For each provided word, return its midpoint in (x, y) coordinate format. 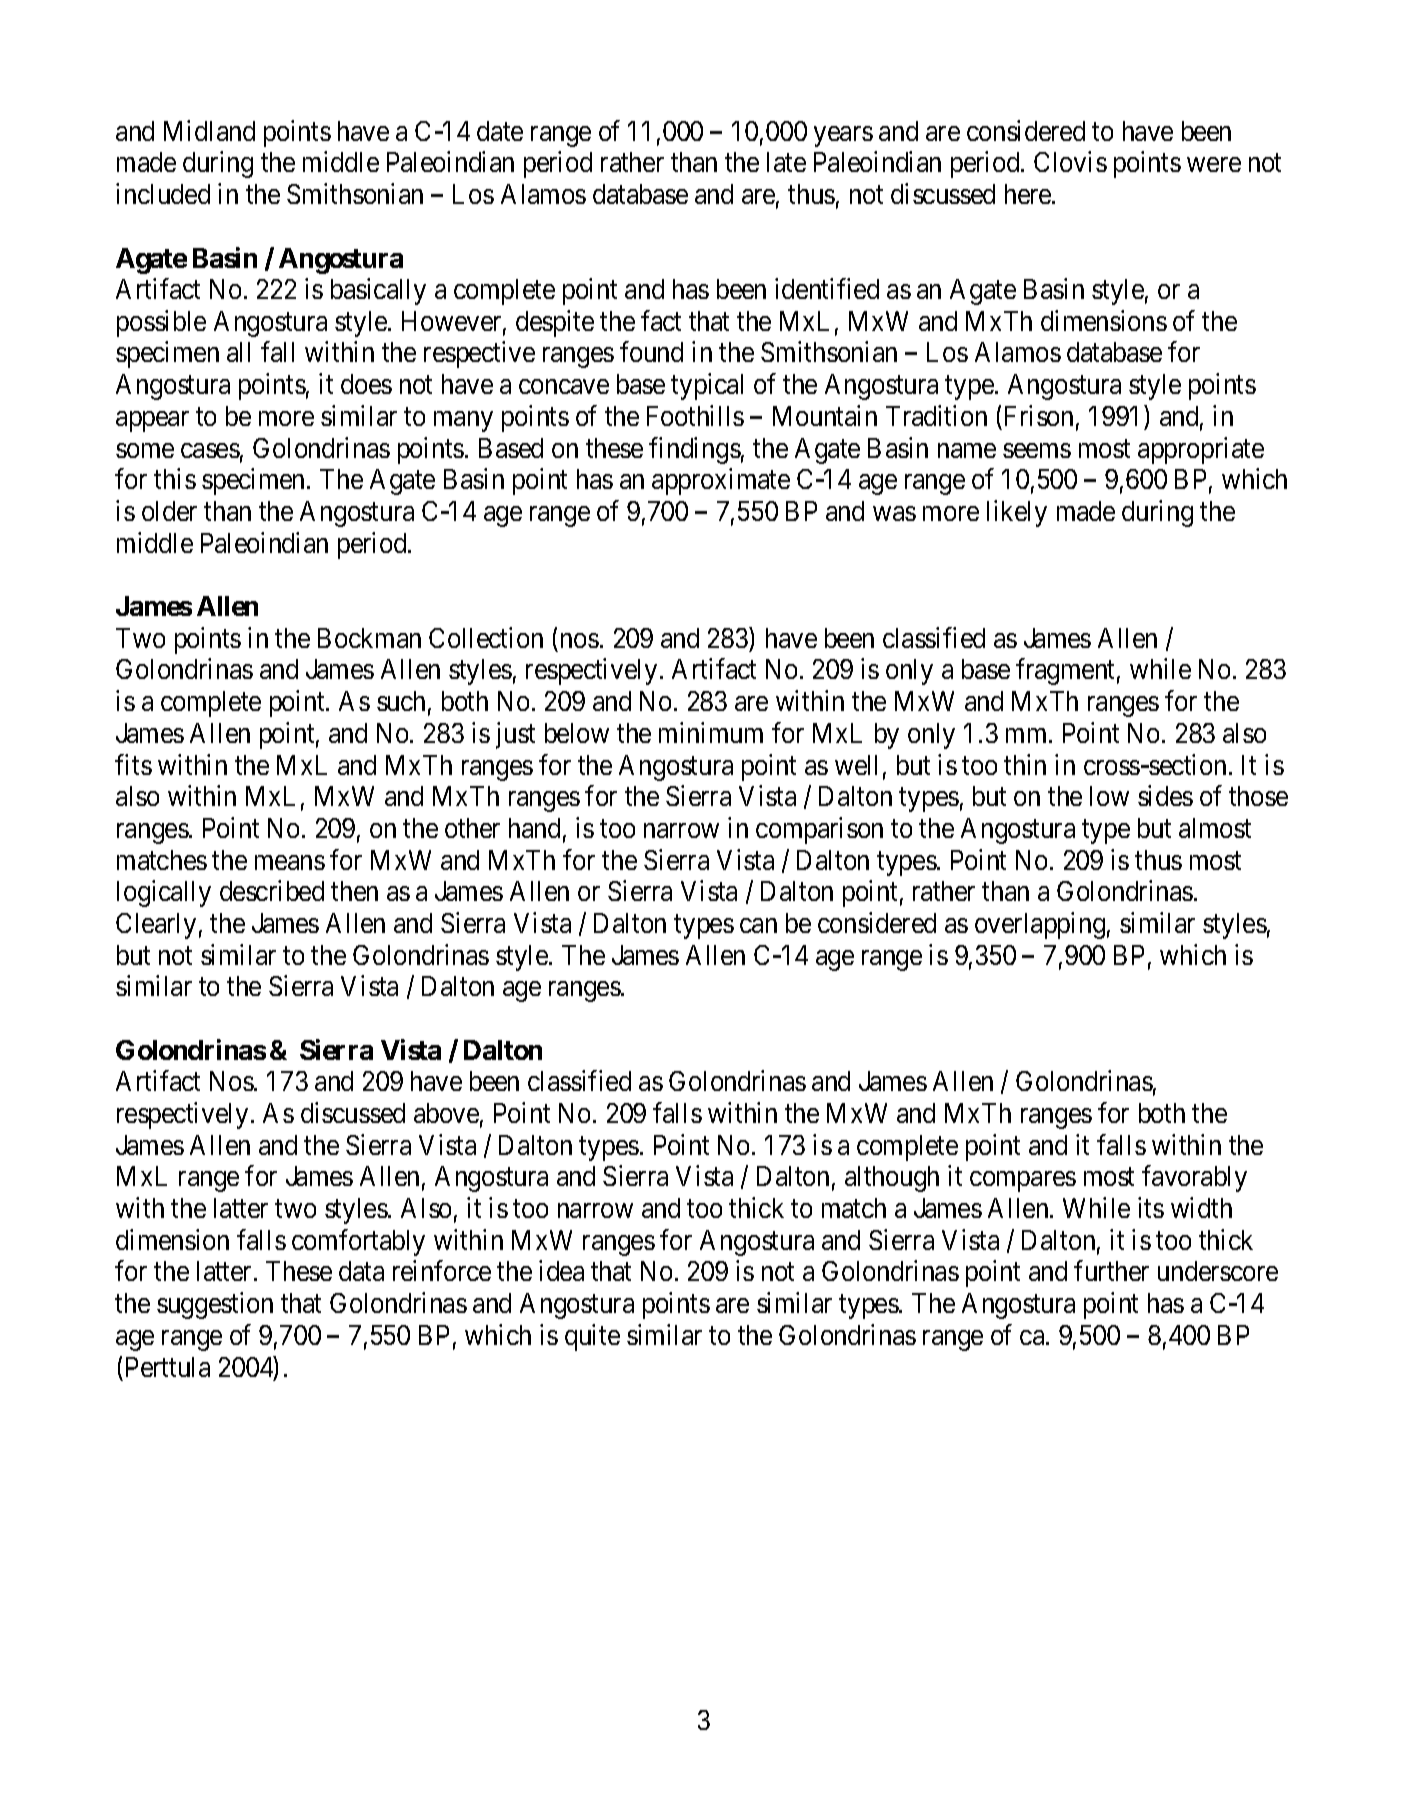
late (786, 162)
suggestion (215, 1305)
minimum (711, 732)
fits (133, 764)
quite (592, 1337)
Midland (209, 130)
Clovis (1070, 162)
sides (1165, 795)
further (1111, 1271)
